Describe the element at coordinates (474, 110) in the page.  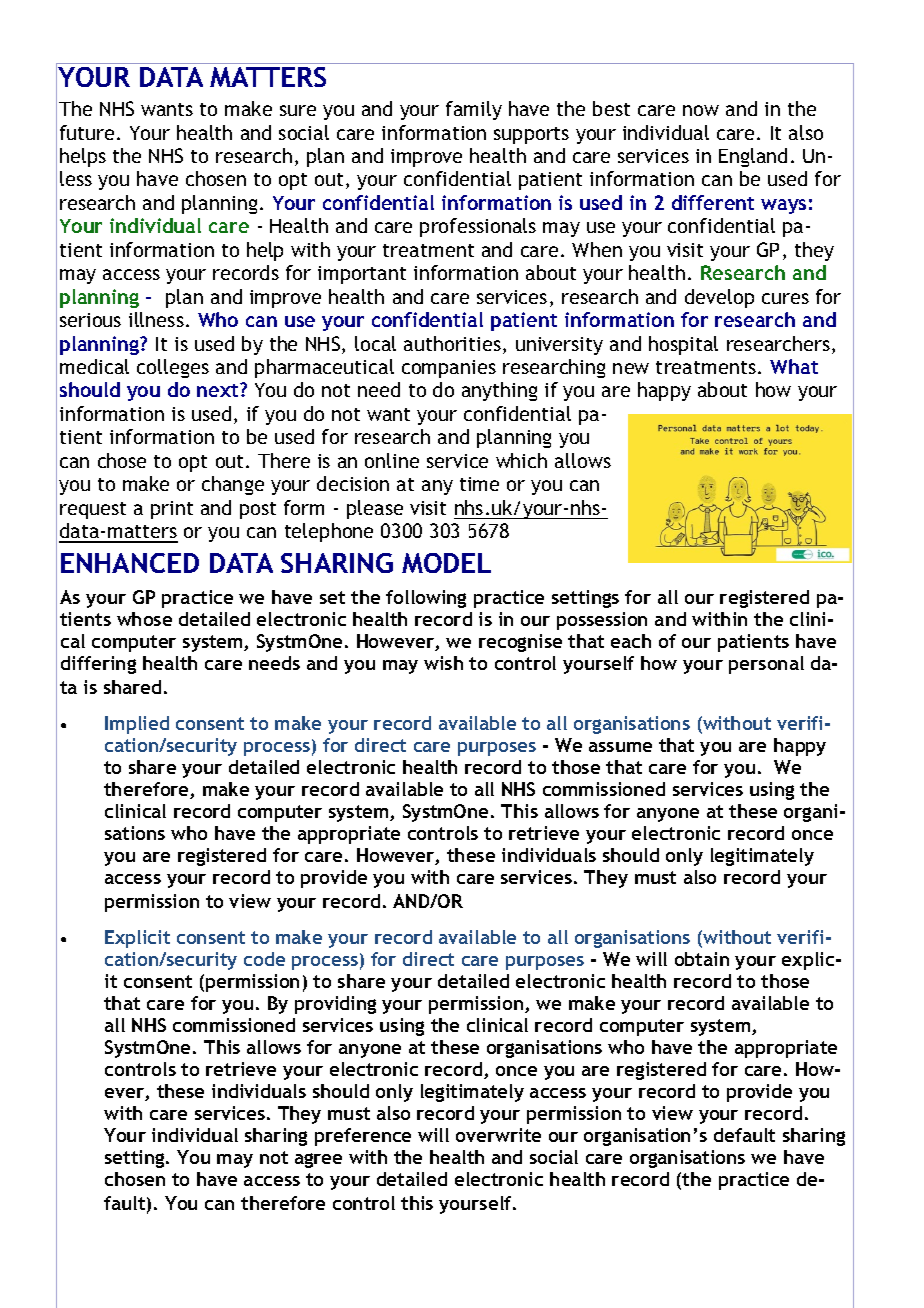
I see `family` at that location.
